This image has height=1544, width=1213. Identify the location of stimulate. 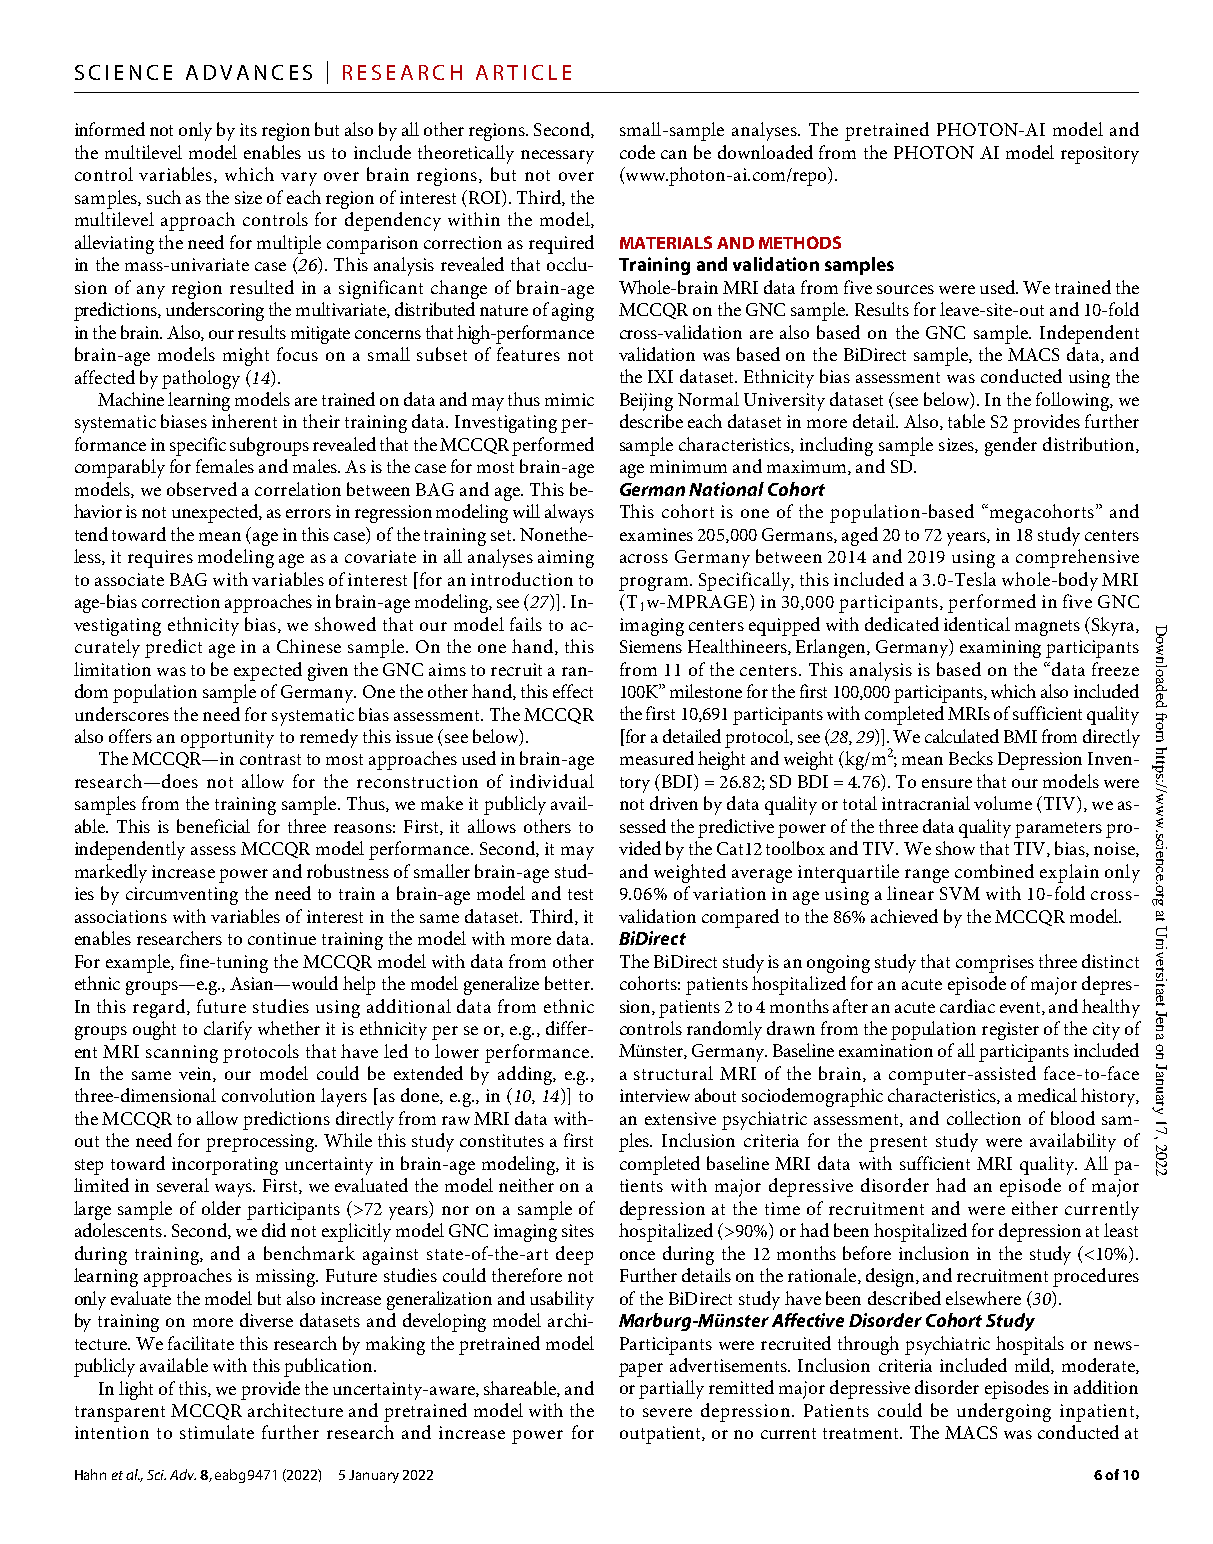
(217, 1432).
